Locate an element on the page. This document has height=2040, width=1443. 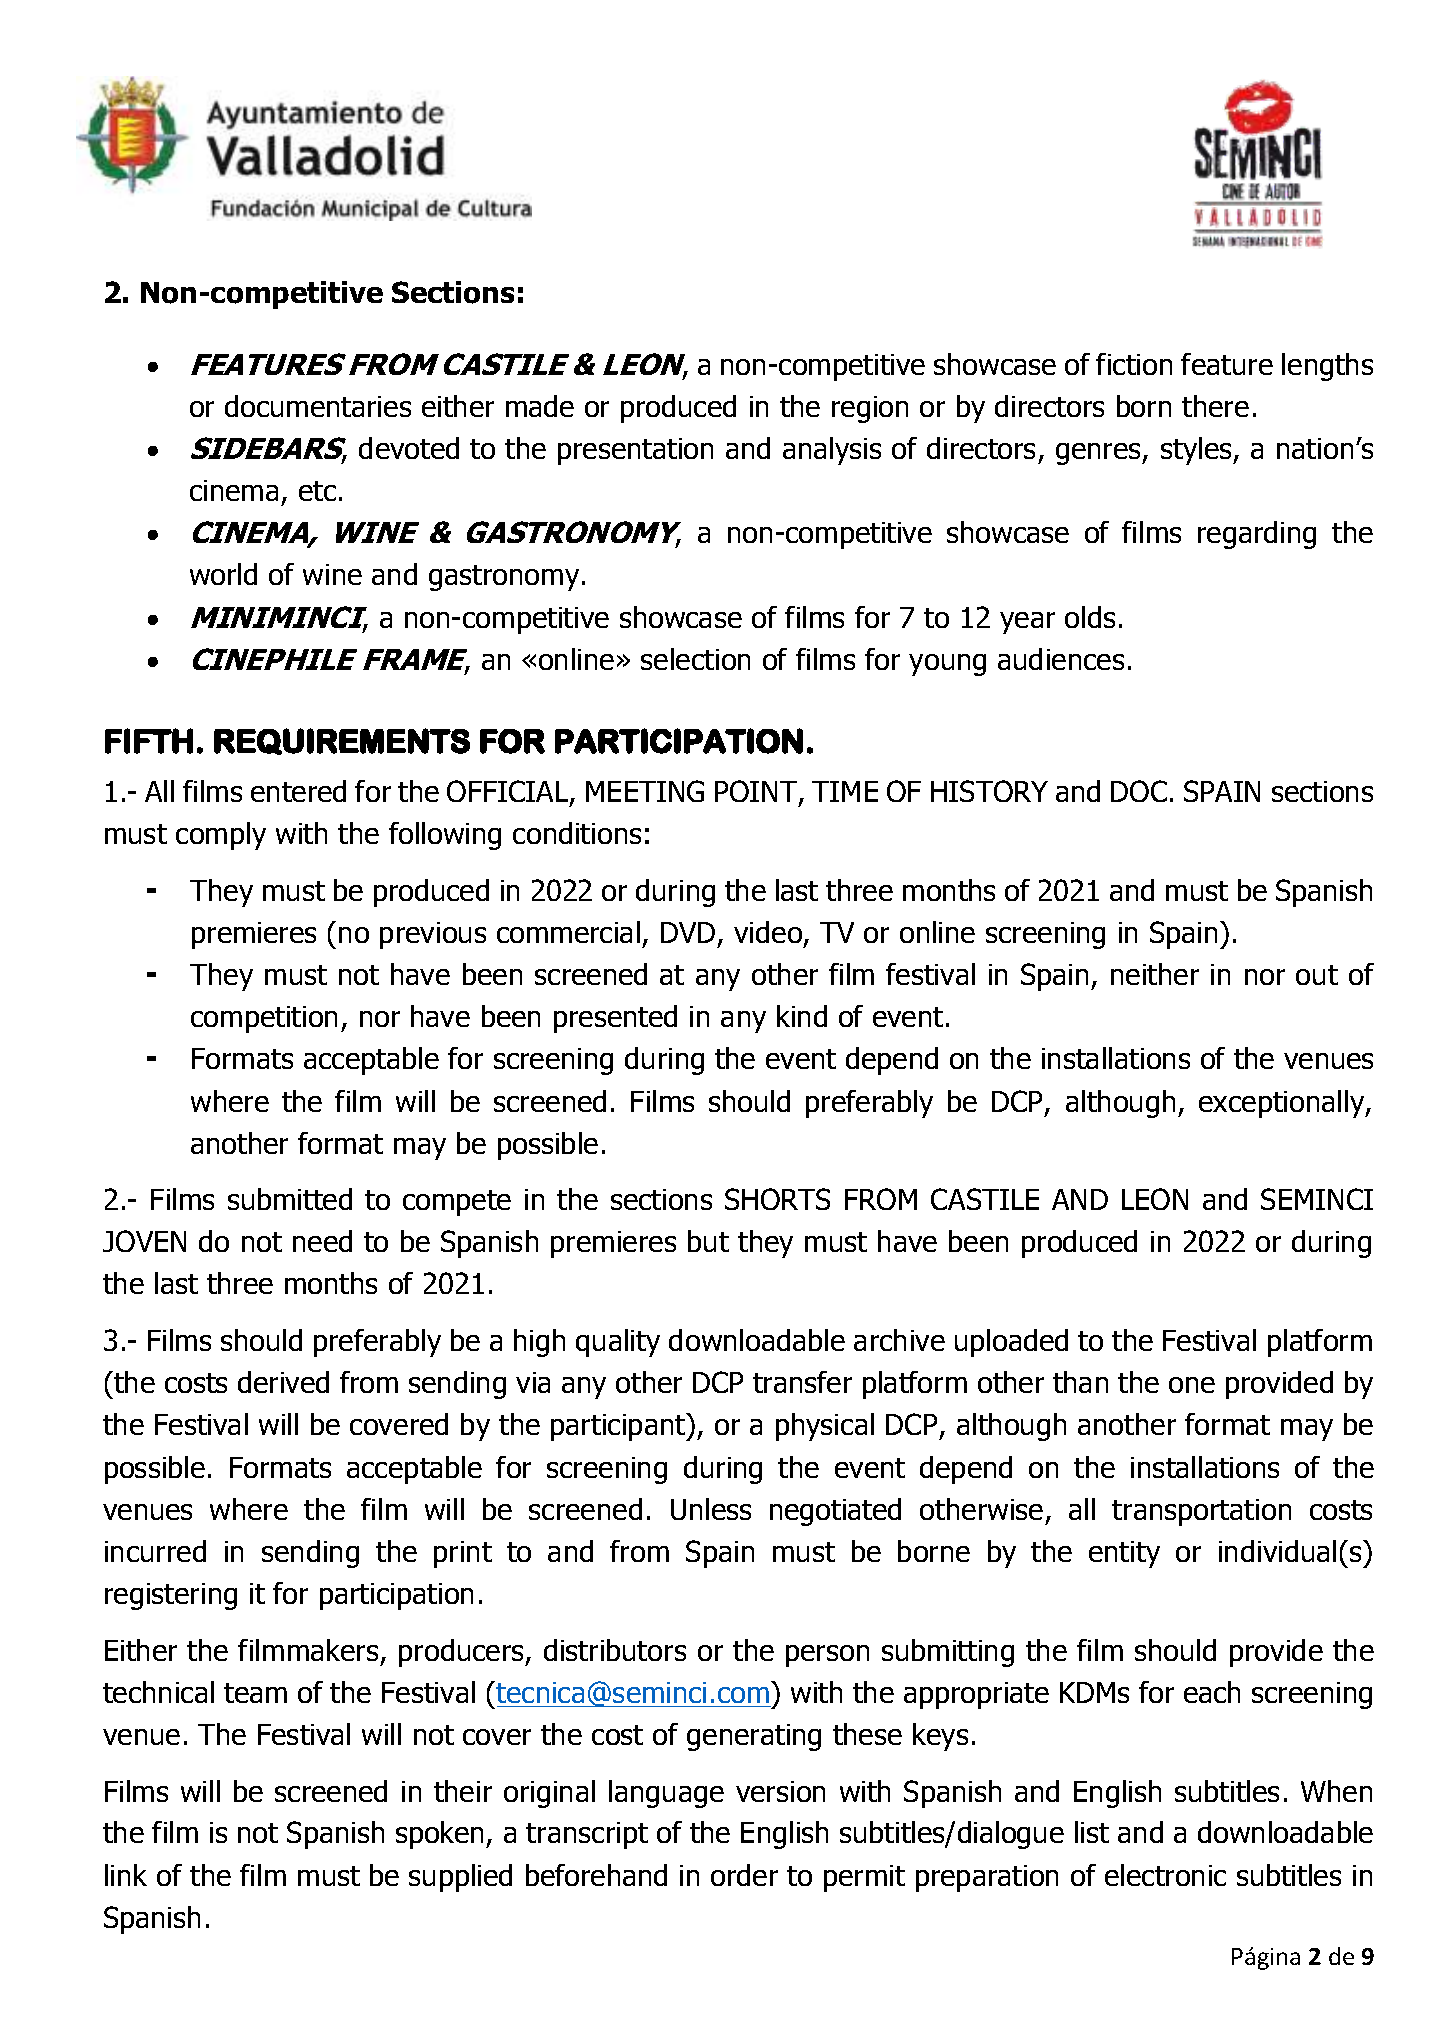
derived is located at coordinates (283, 1382).
